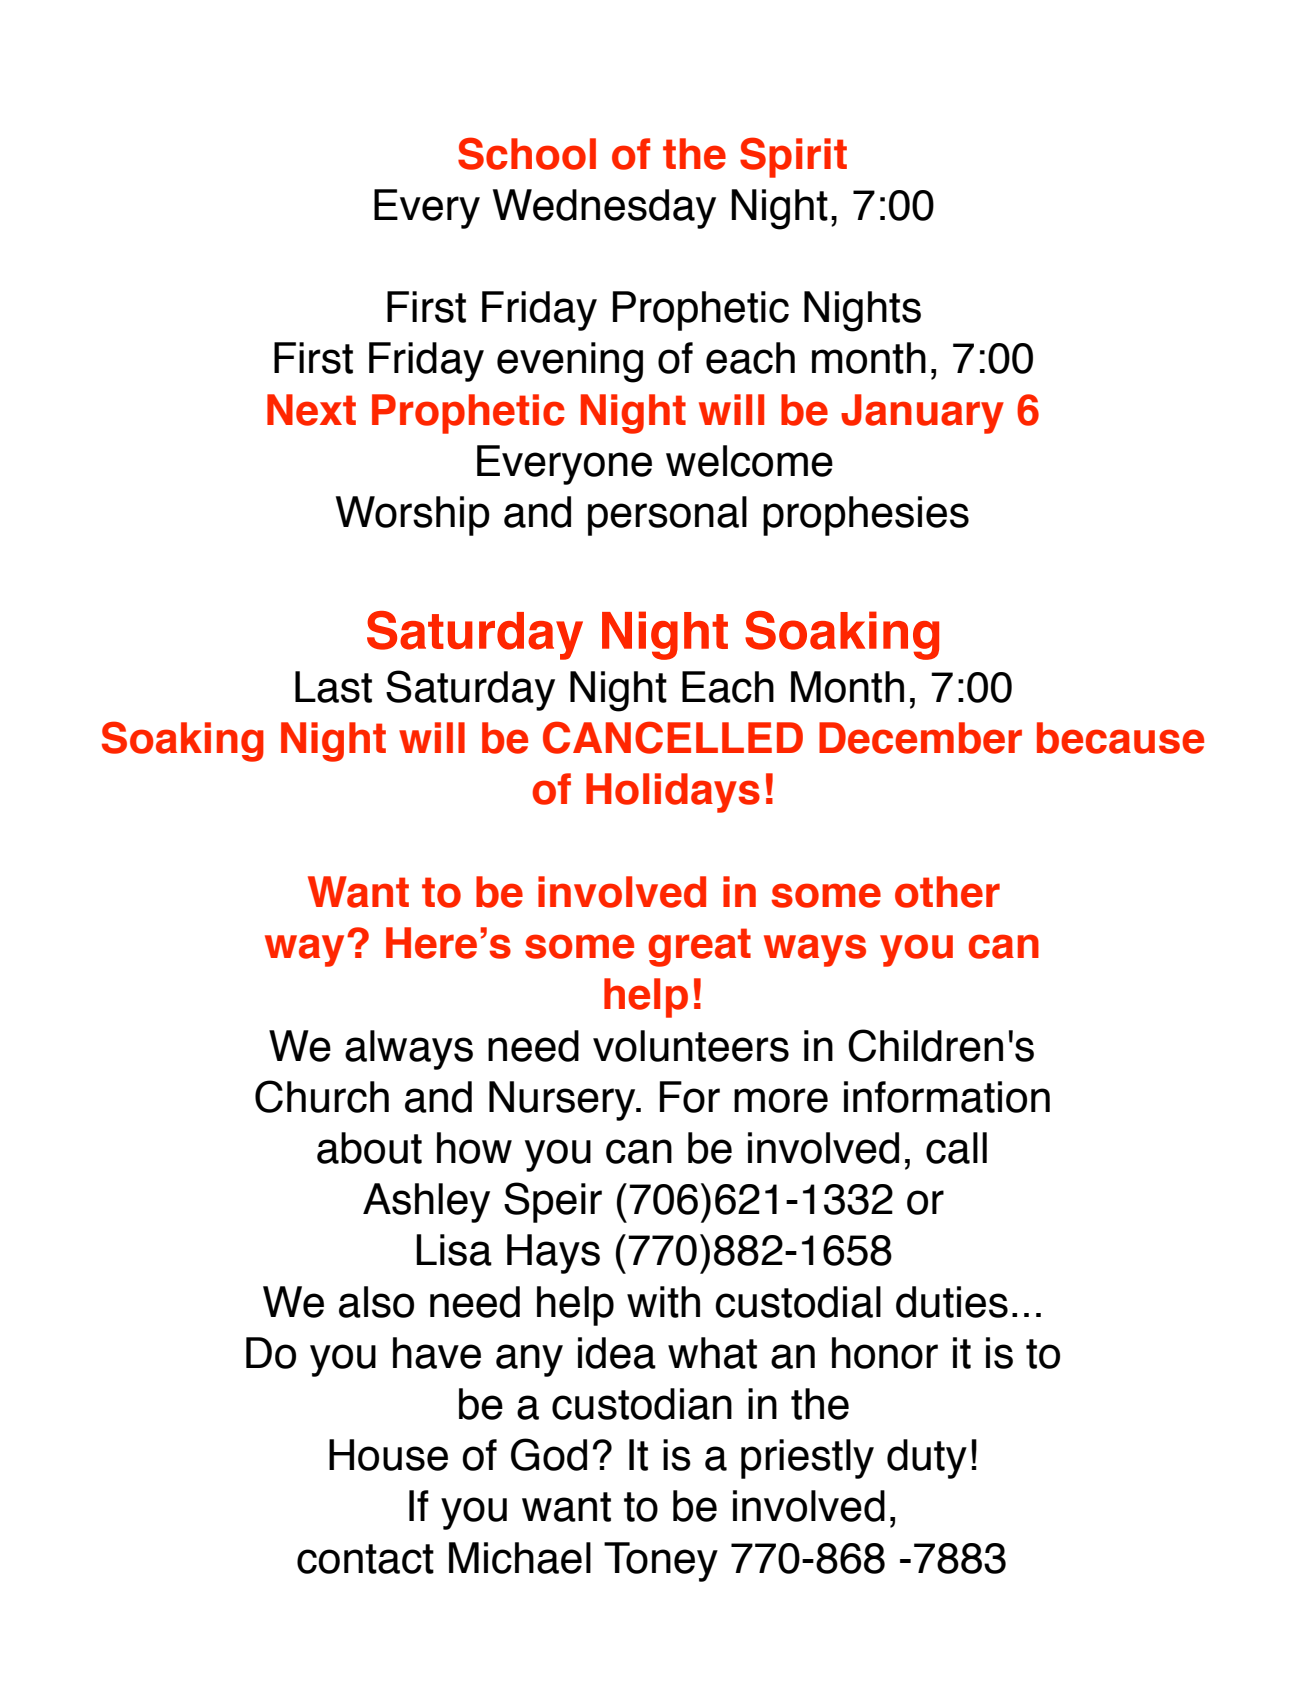 Image resolution: width=1306 pixels, height=1690 pixels. Describe the element at coordinates (922, 414) in the image. I see `January` at that location.
